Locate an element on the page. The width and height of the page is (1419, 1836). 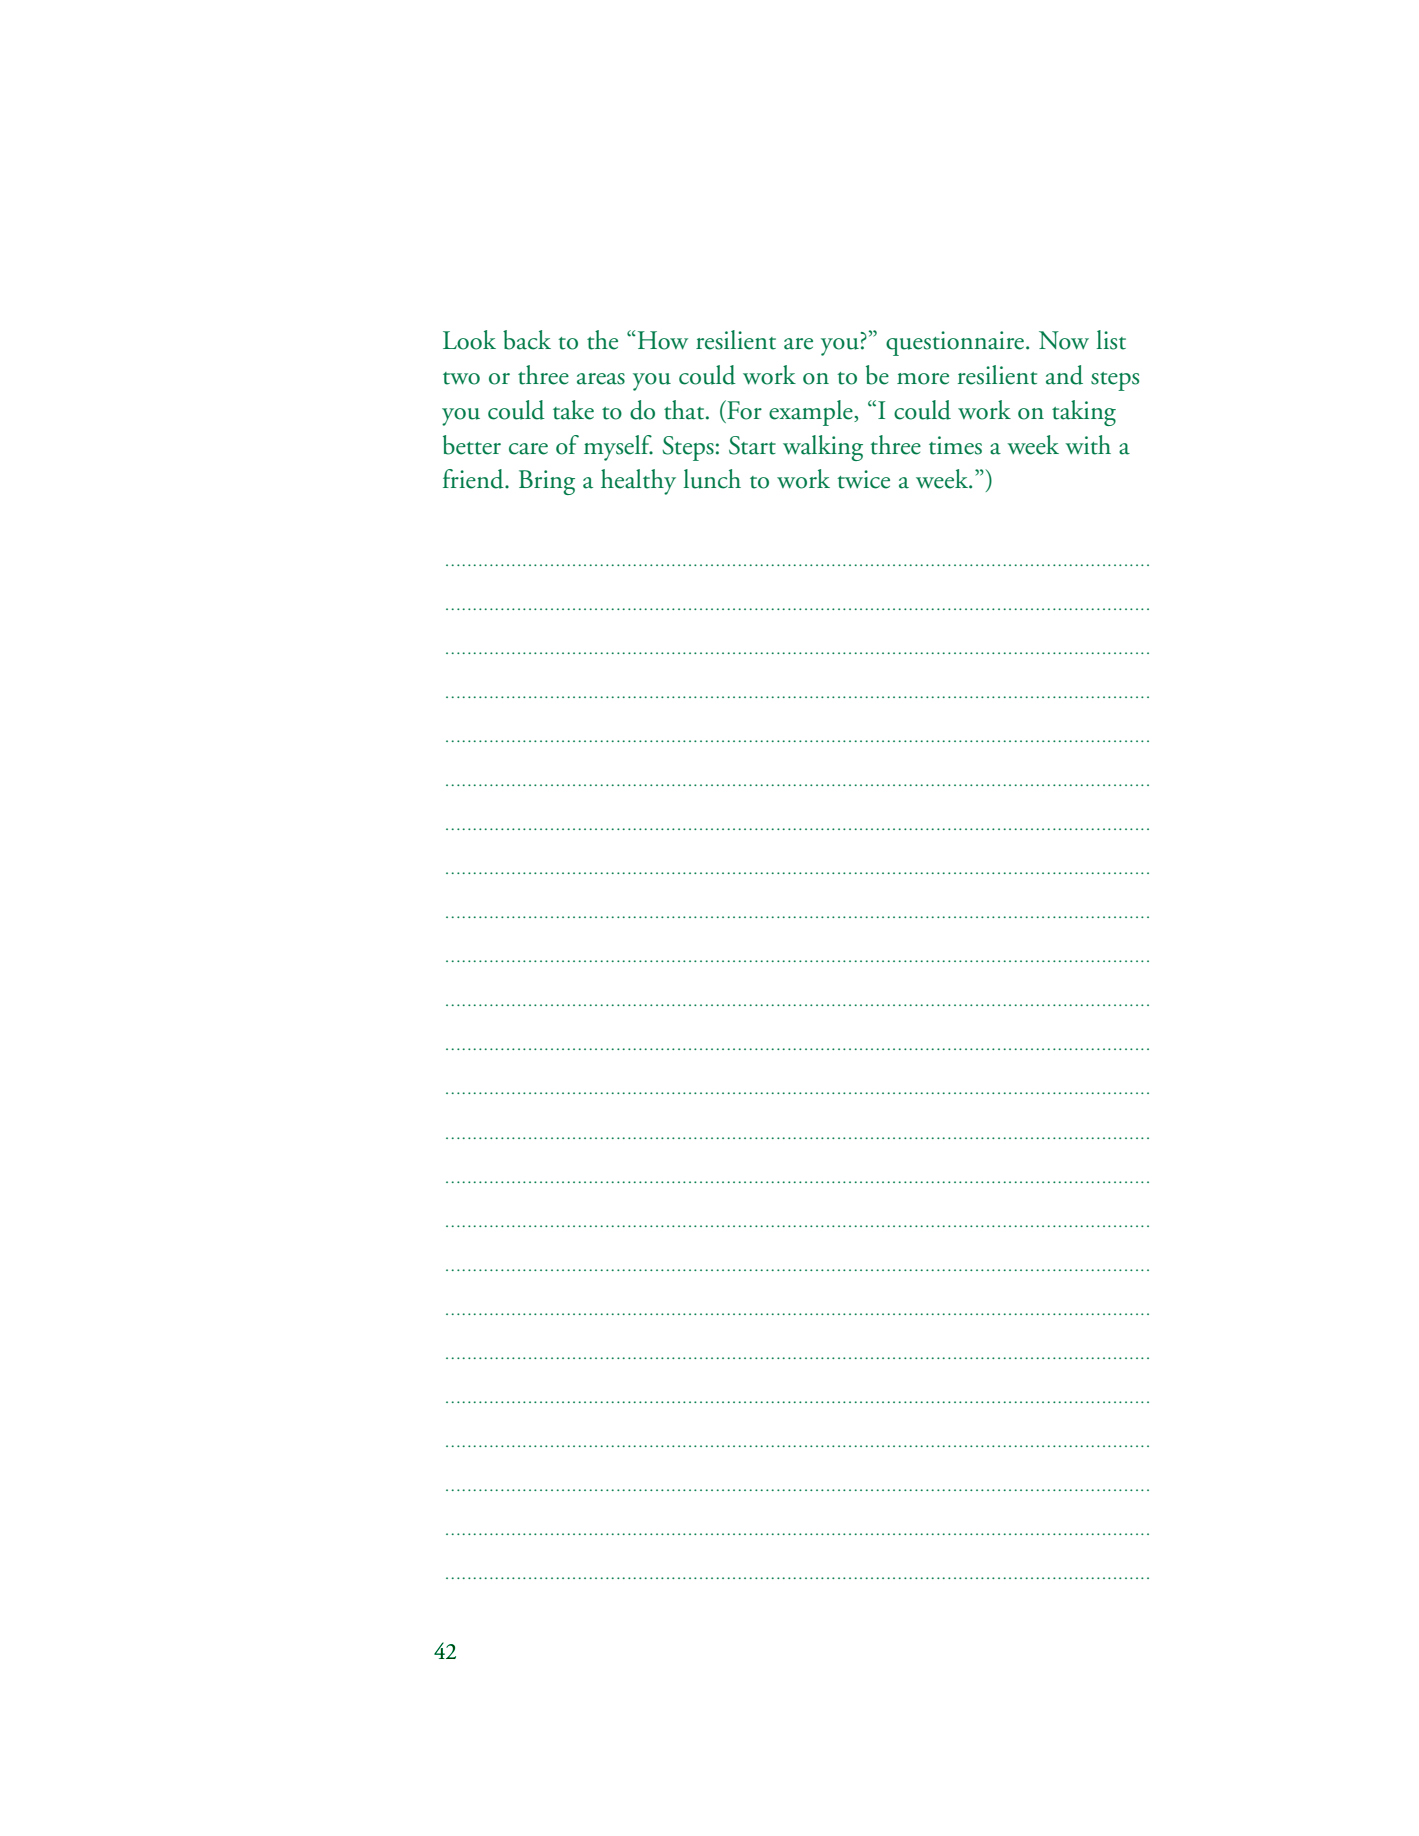
example is located at coordinates (812, 413).
